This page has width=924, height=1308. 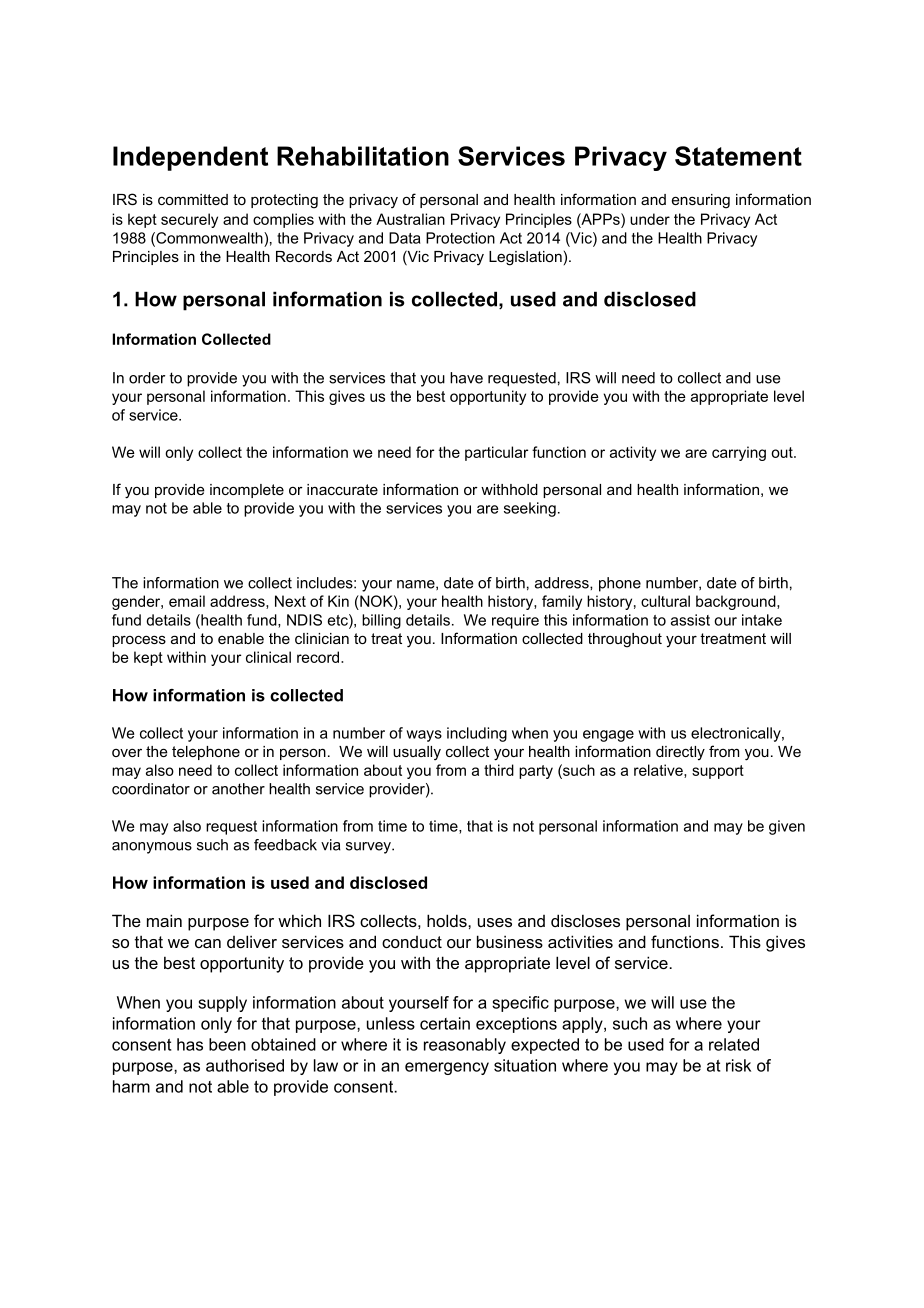 What do you see at coordinates (447, 1068) in the page?
I see `emergency` at bounding box center [447, 1068].
